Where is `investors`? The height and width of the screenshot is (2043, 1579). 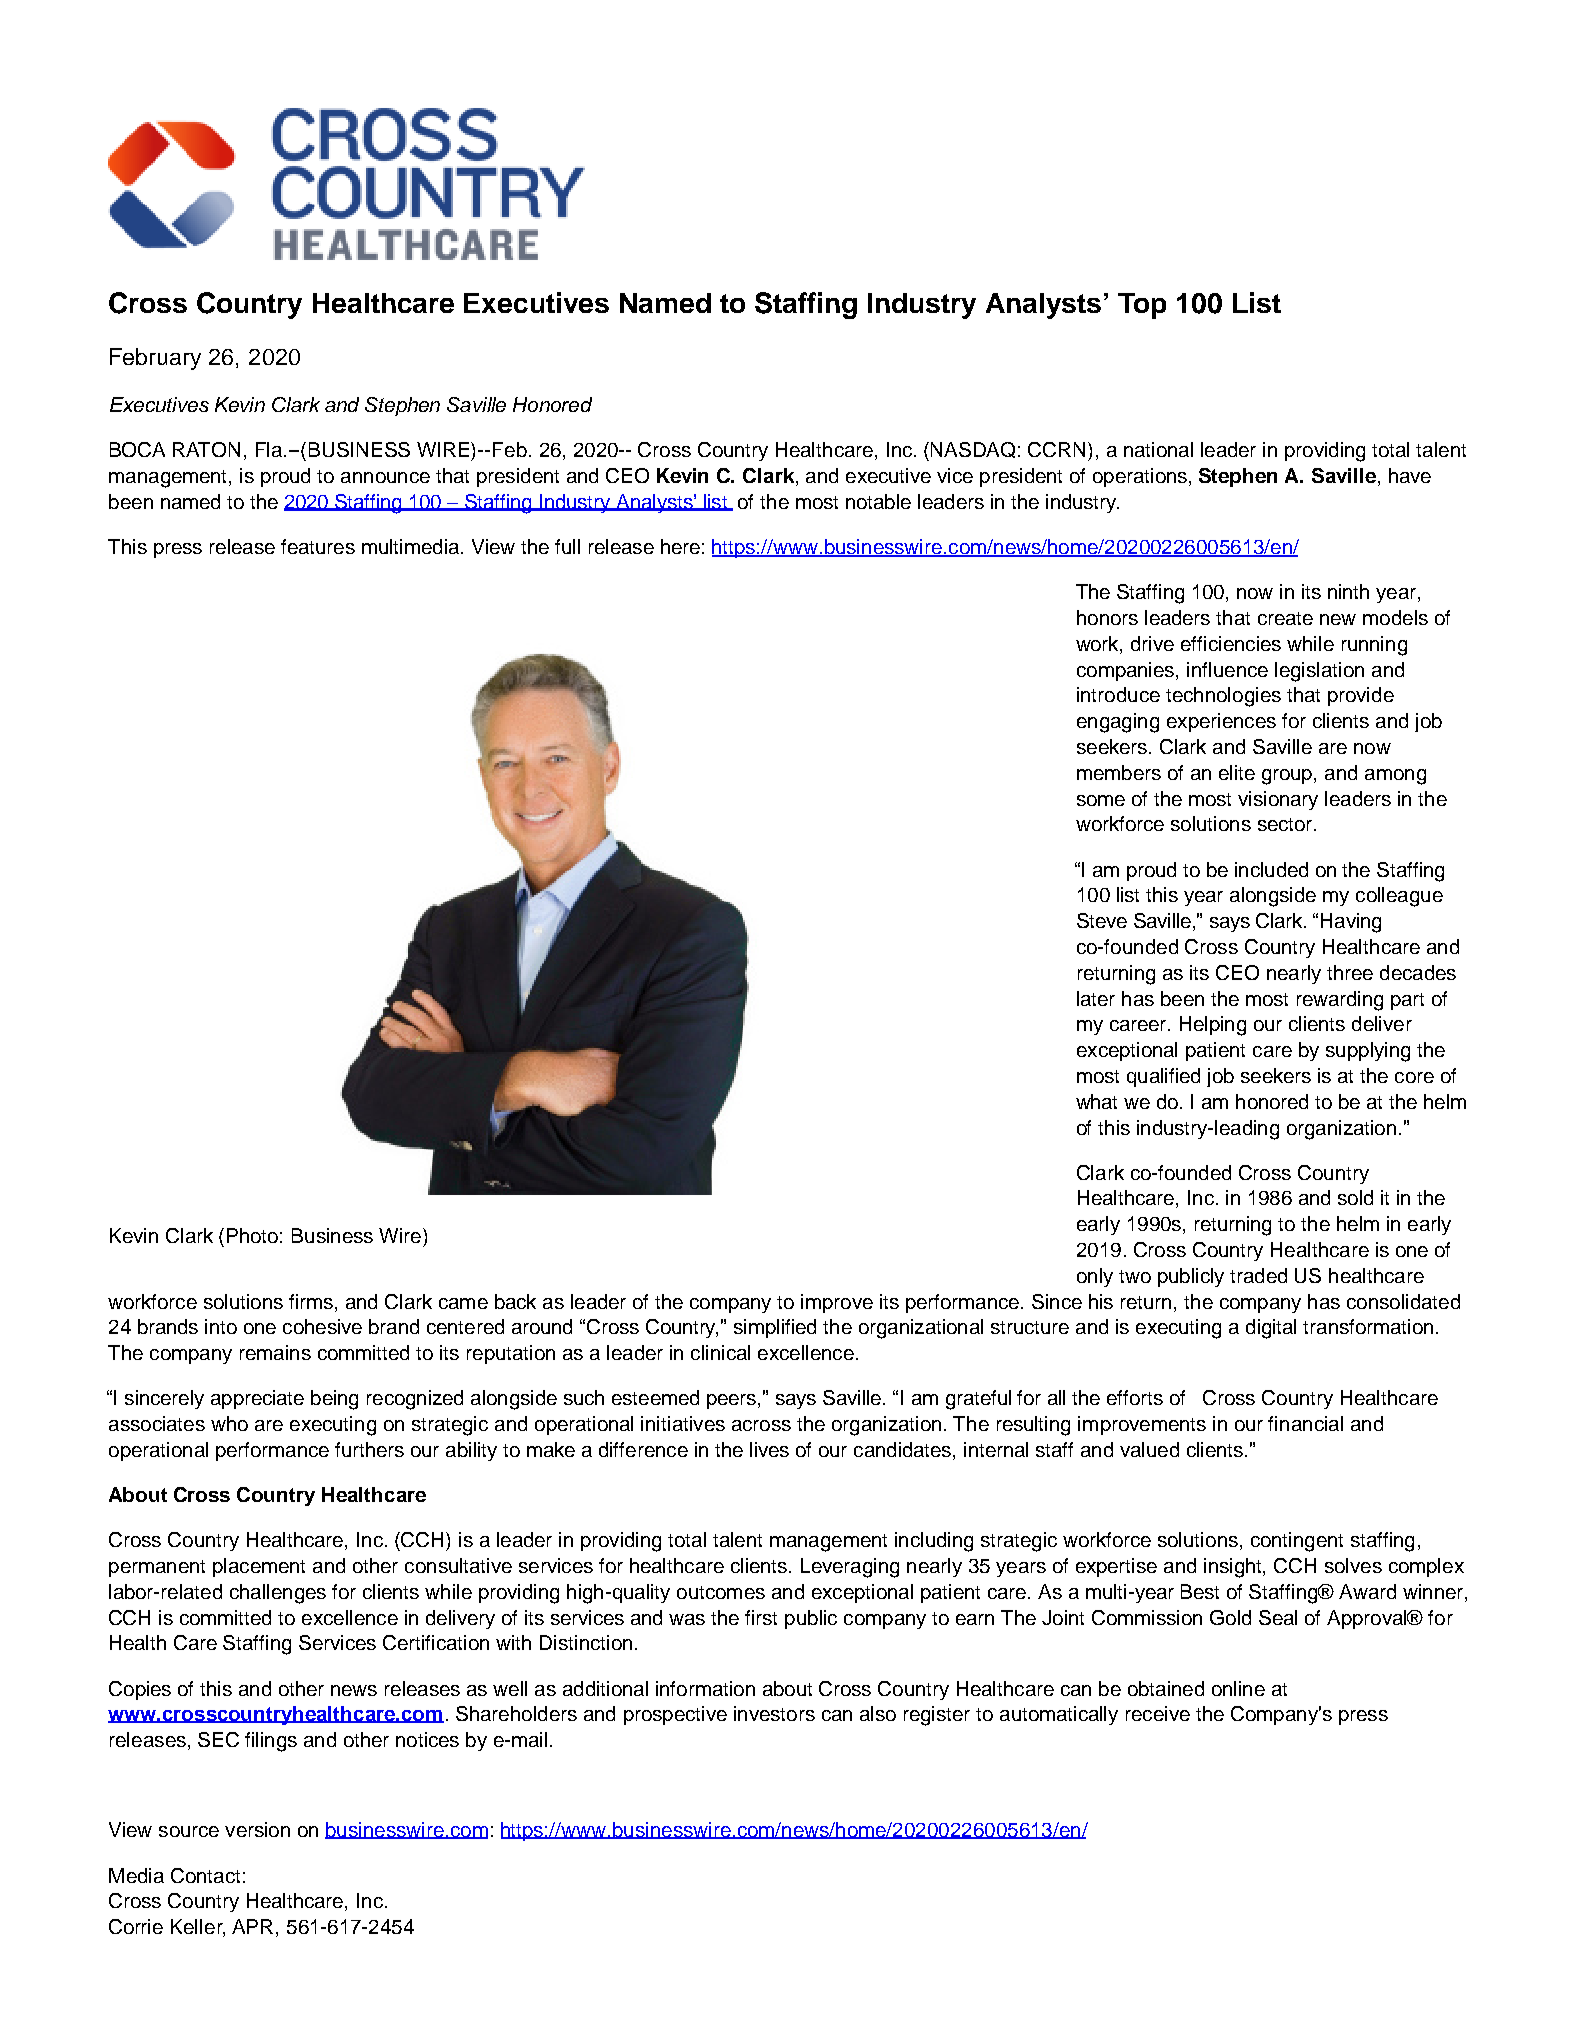
investors is located at coordinates (774, 1713).
